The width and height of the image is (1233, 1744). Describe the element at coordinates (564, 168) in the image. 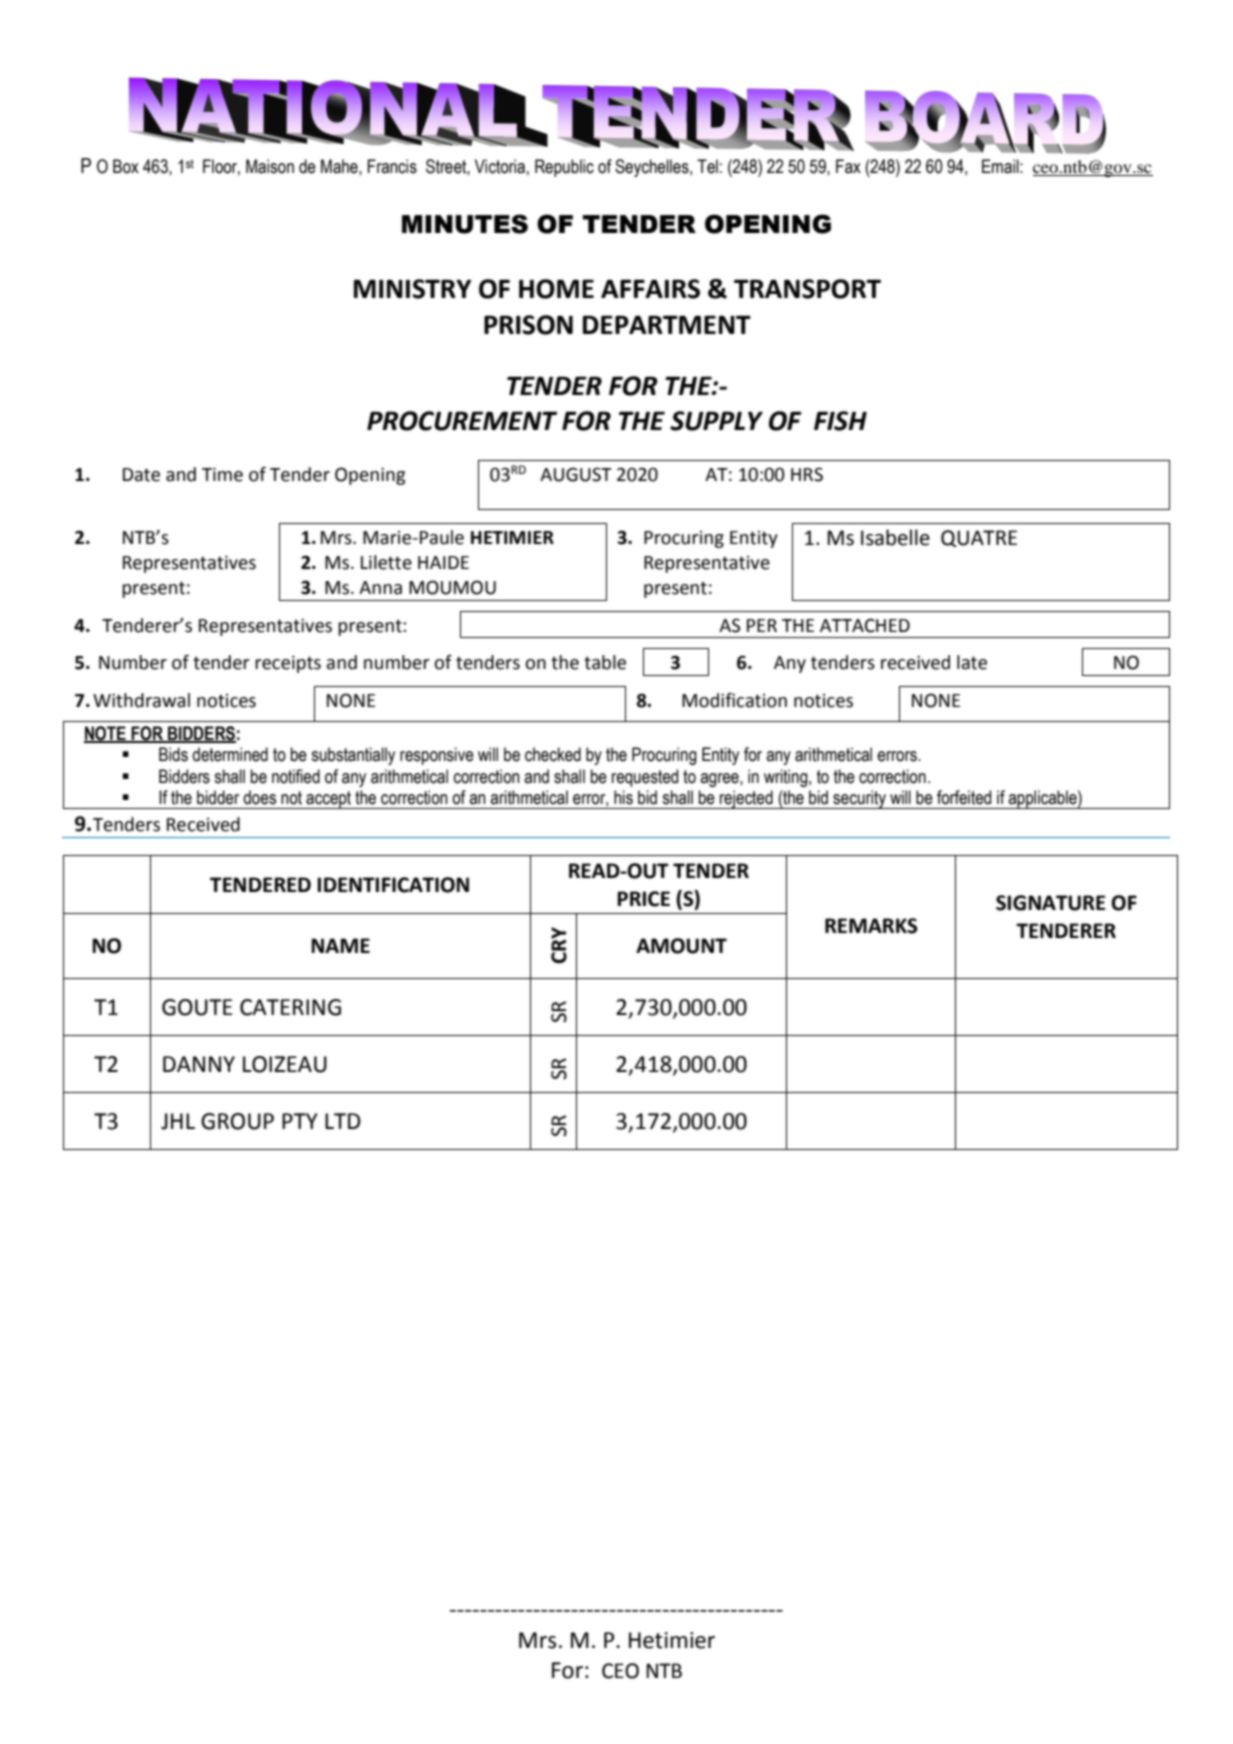

I see `Republic` at that location.
